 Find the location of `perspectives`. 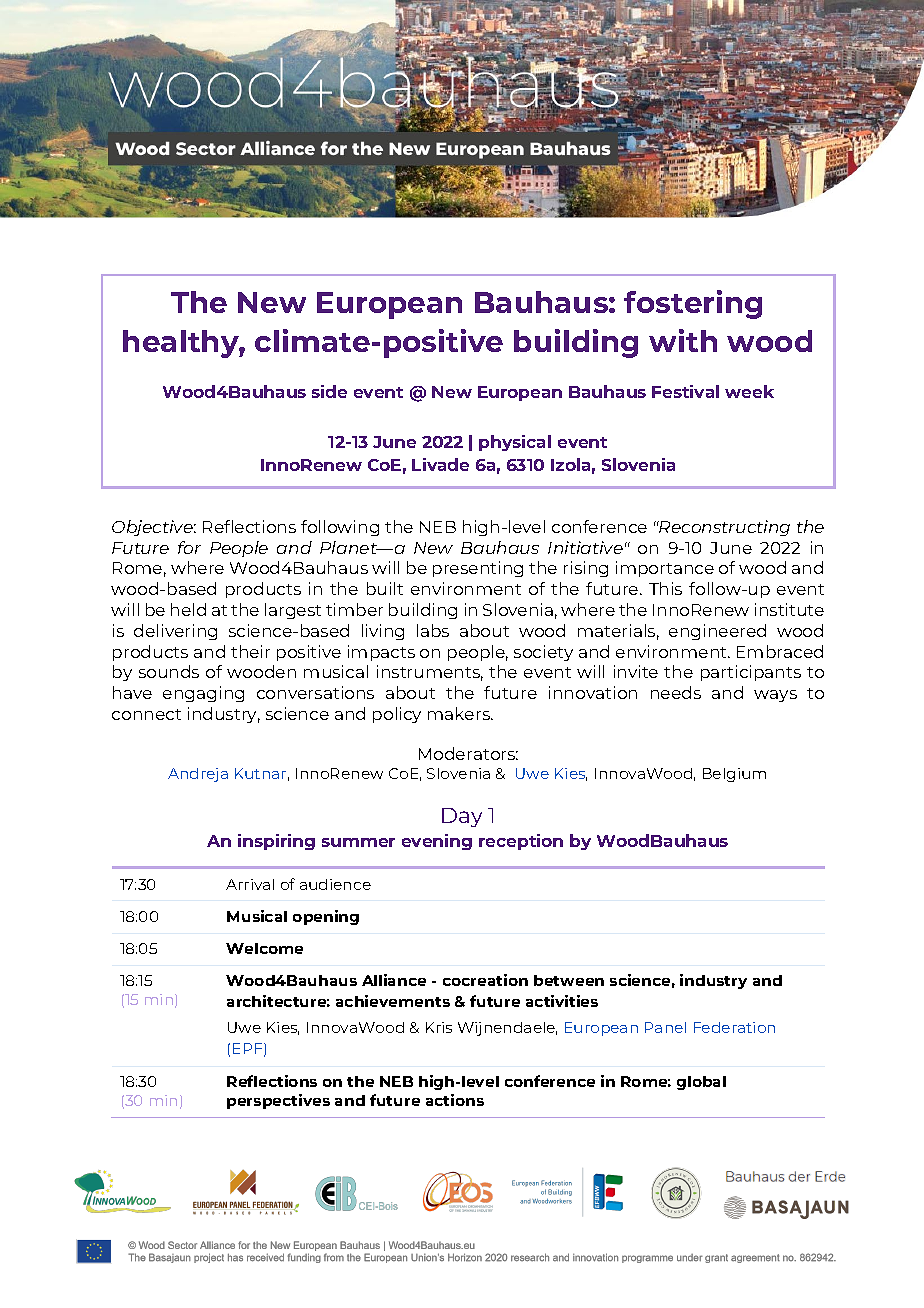

perspectives is located at coordinates (278, 1101).
